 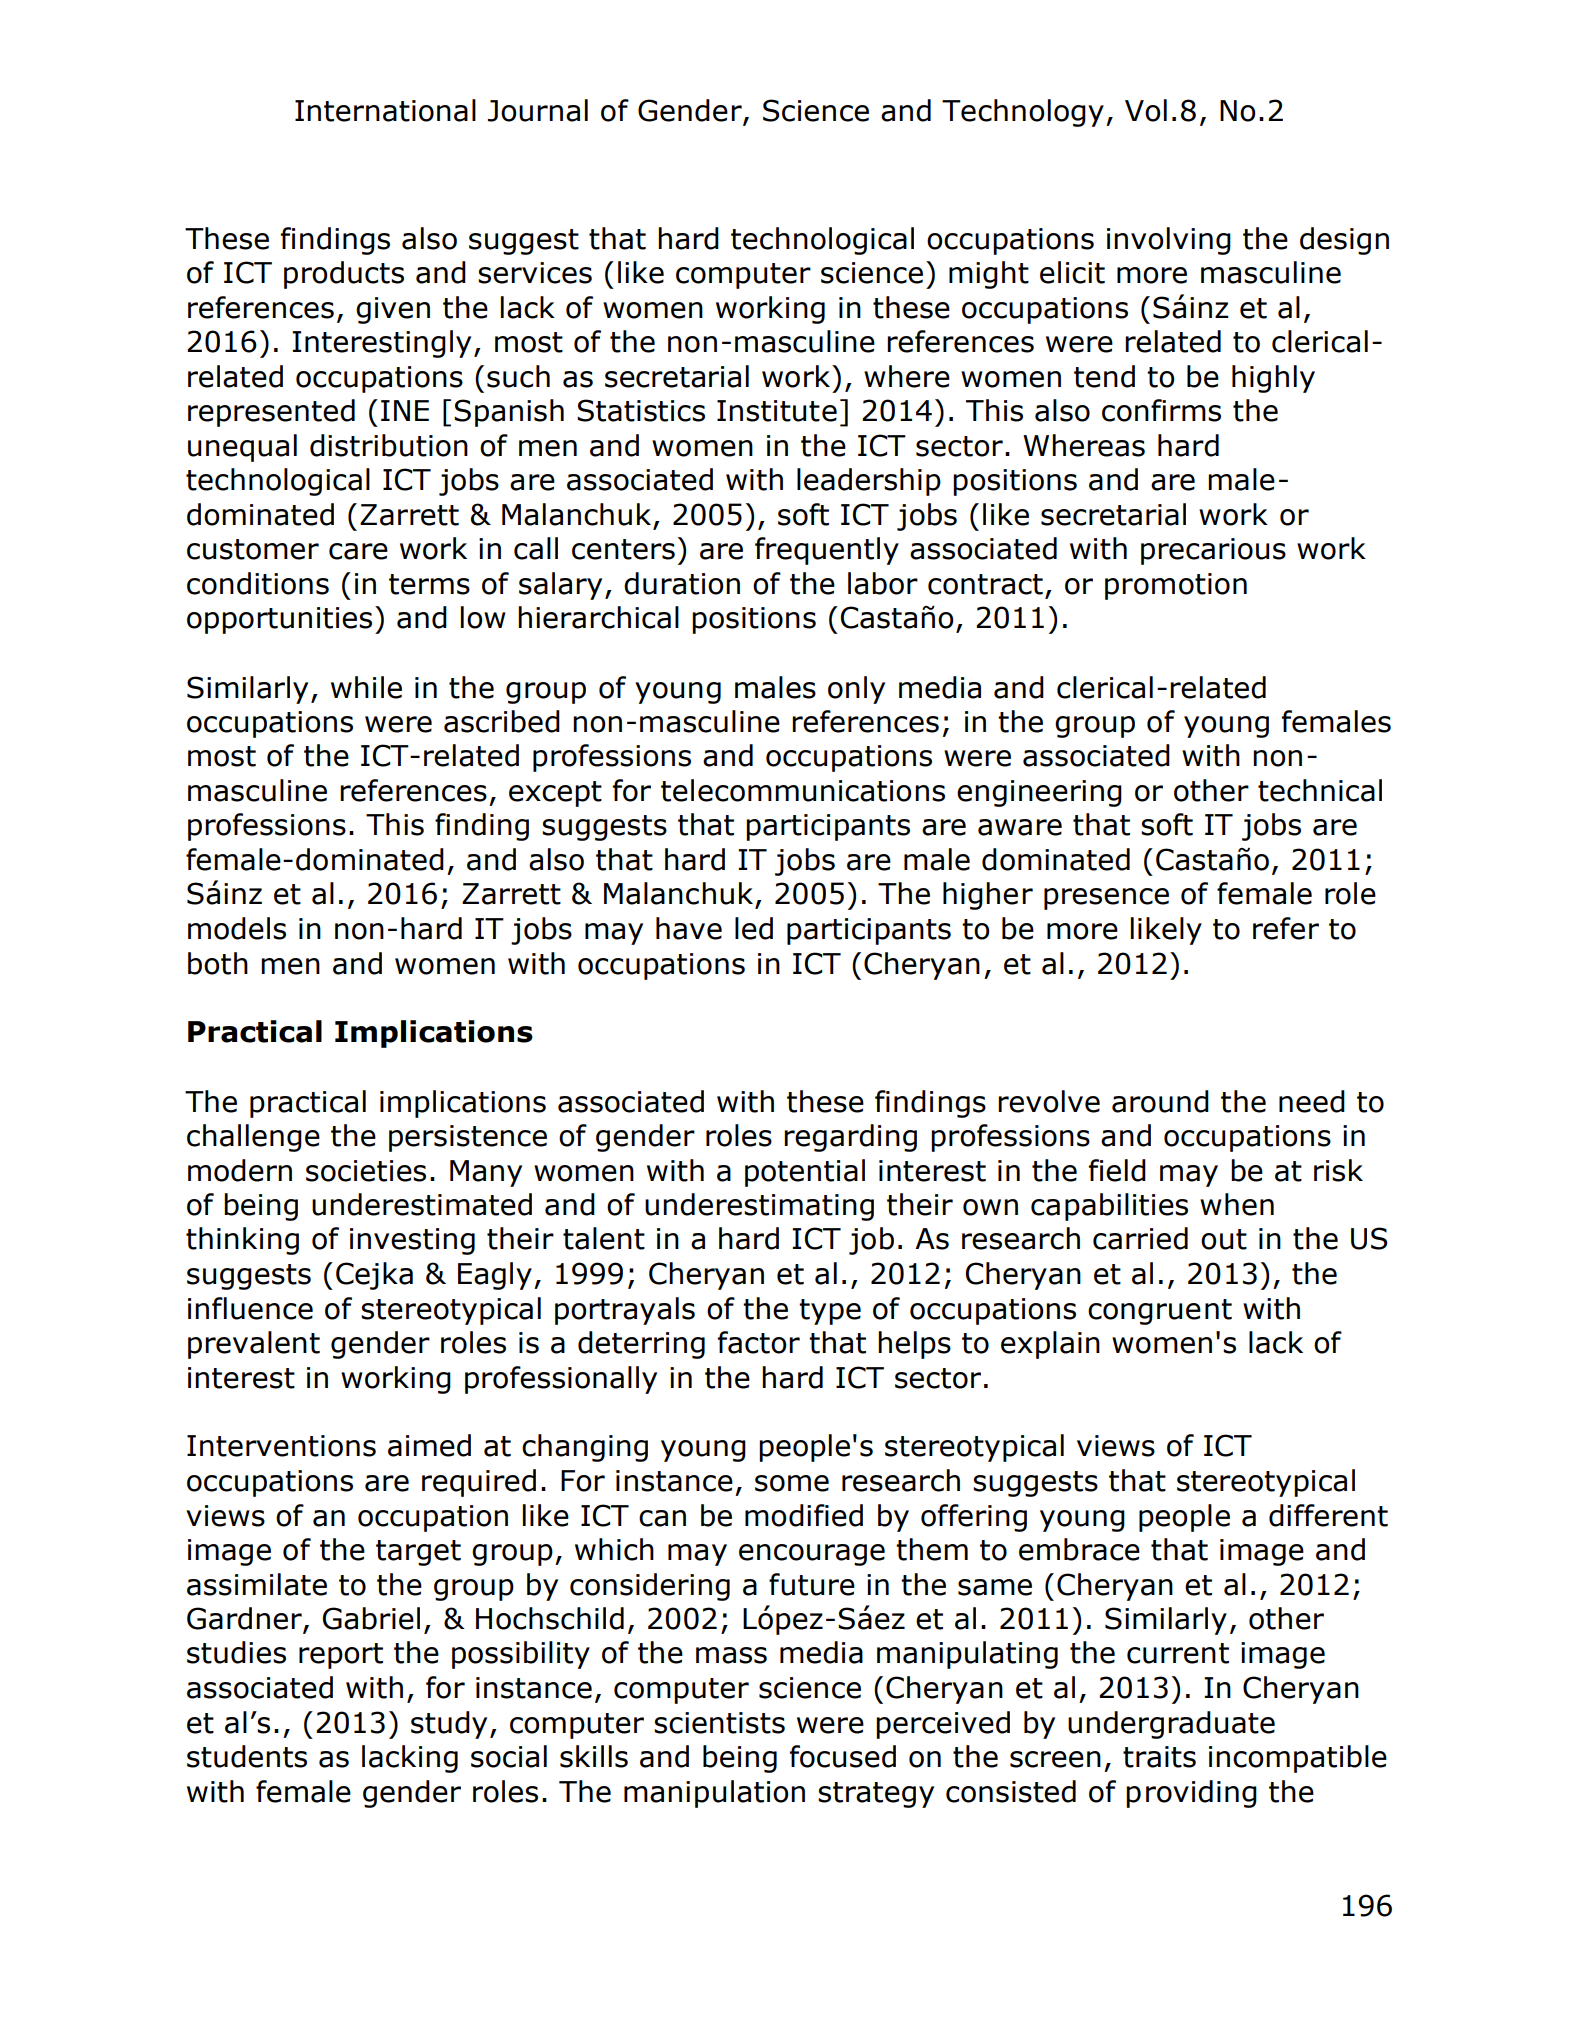 I want to click on led, so click(x=754, y=928).
